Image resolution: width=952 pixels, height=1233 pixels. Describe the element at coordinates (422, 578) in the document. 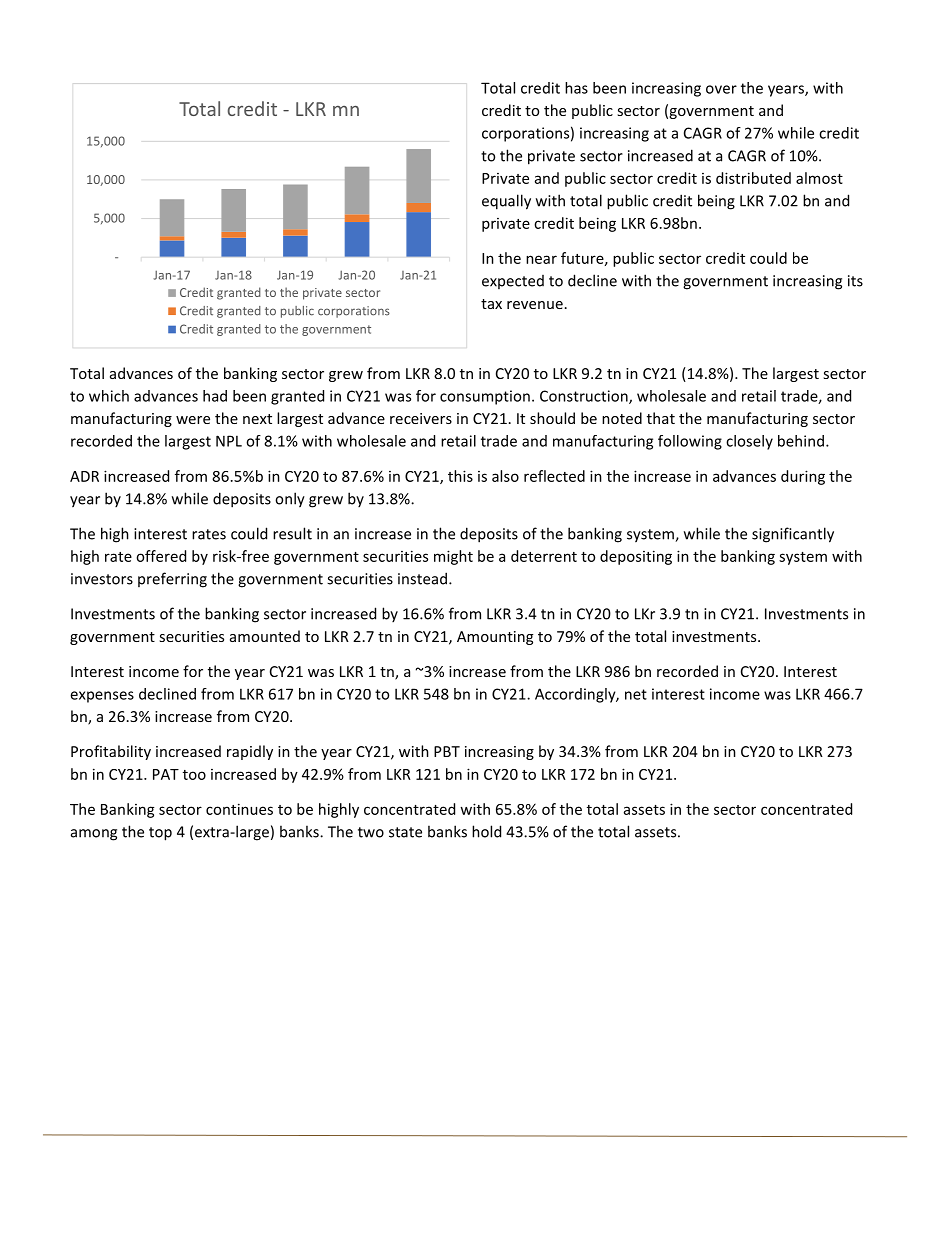

I see `instead` at that location.
